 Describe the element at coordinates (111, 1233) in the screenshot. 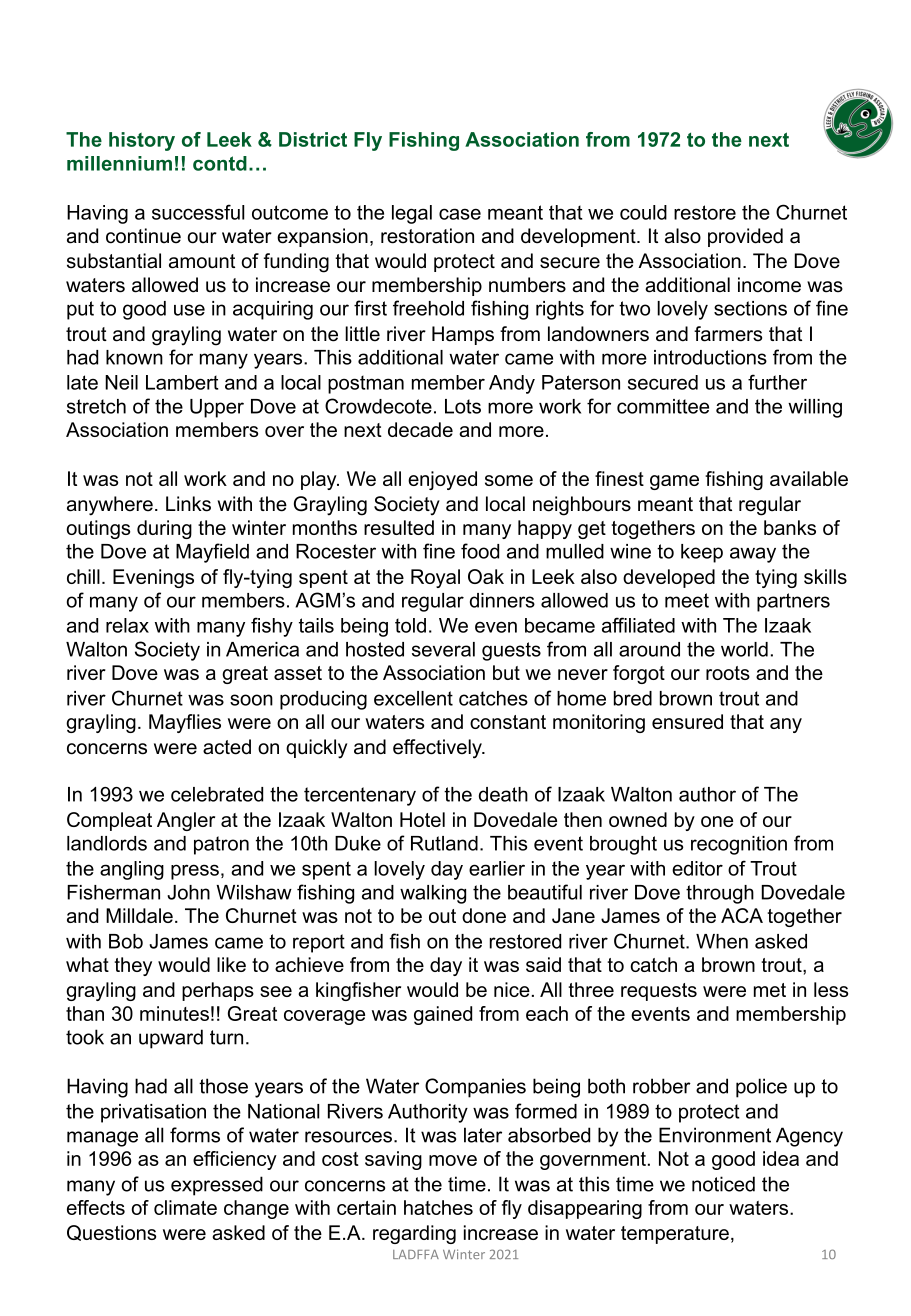

I see `Questions` at that location.
